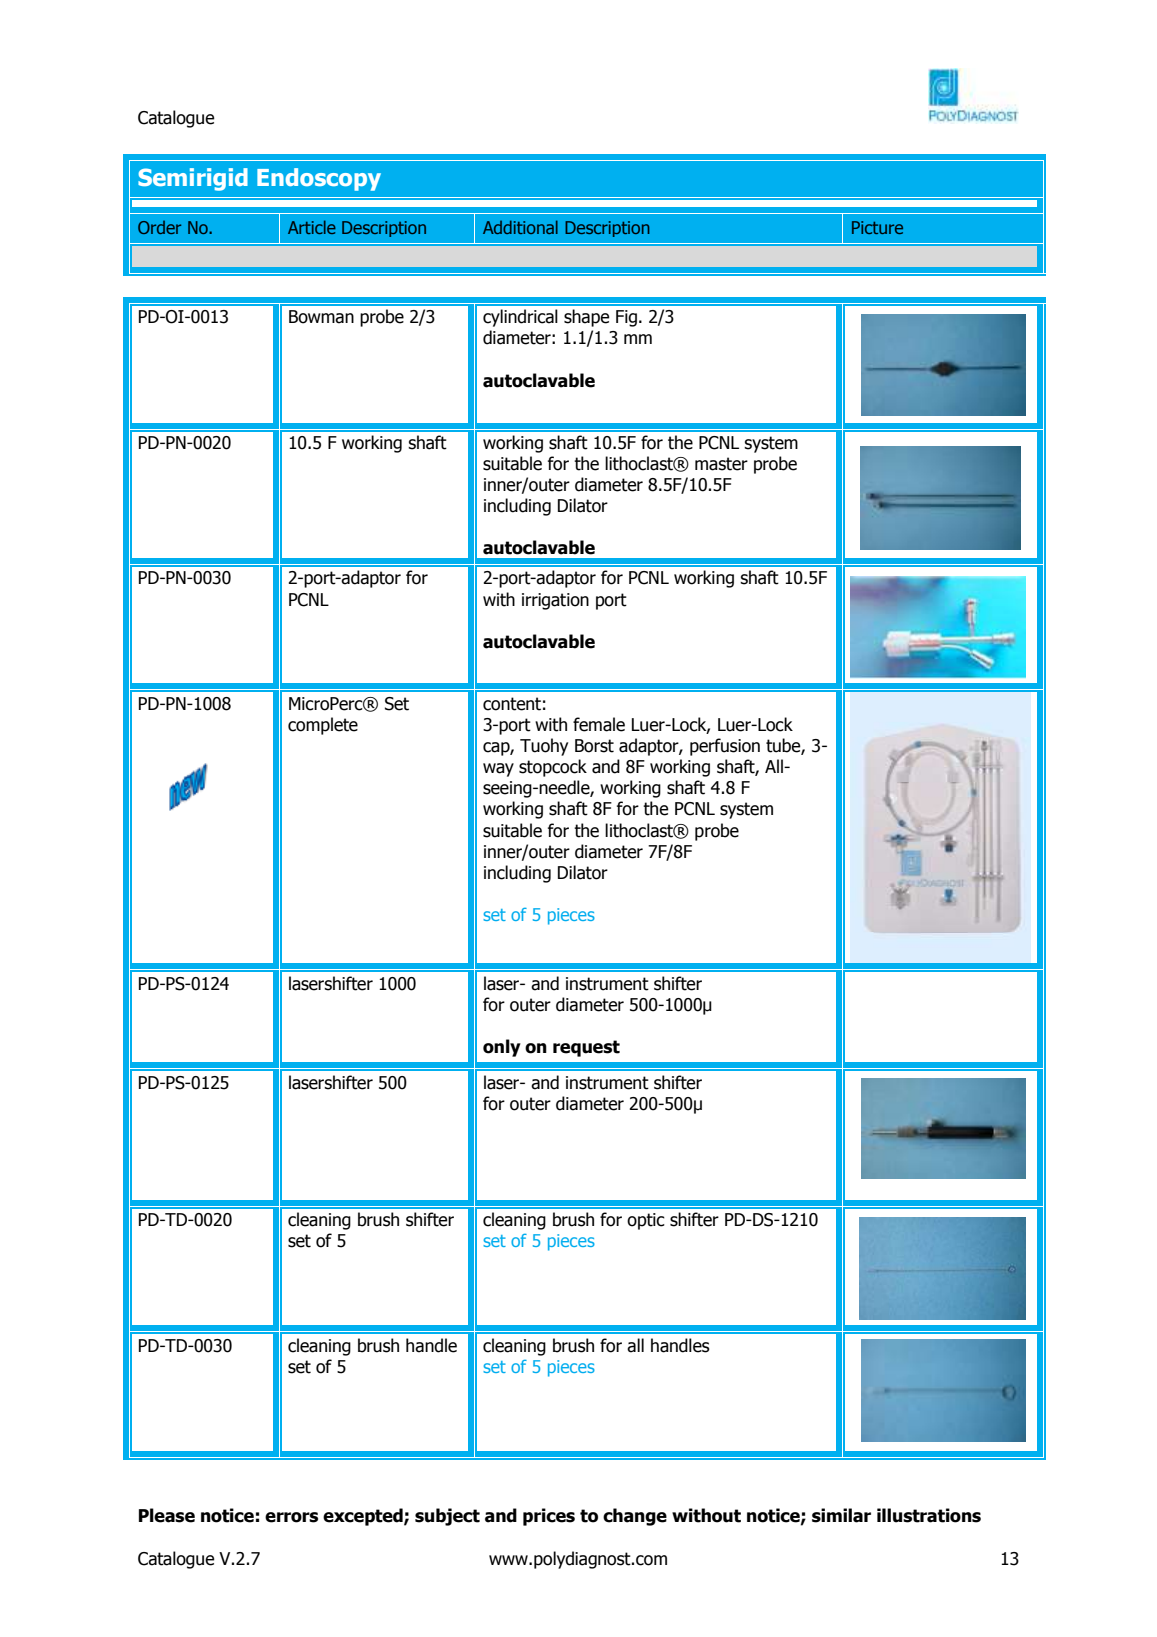 Image resolution: width=1157 pixels, height=1637 pixels. Describe the element at coordinates (841, 1515) in the screenshot. I see `similar` at that location.
